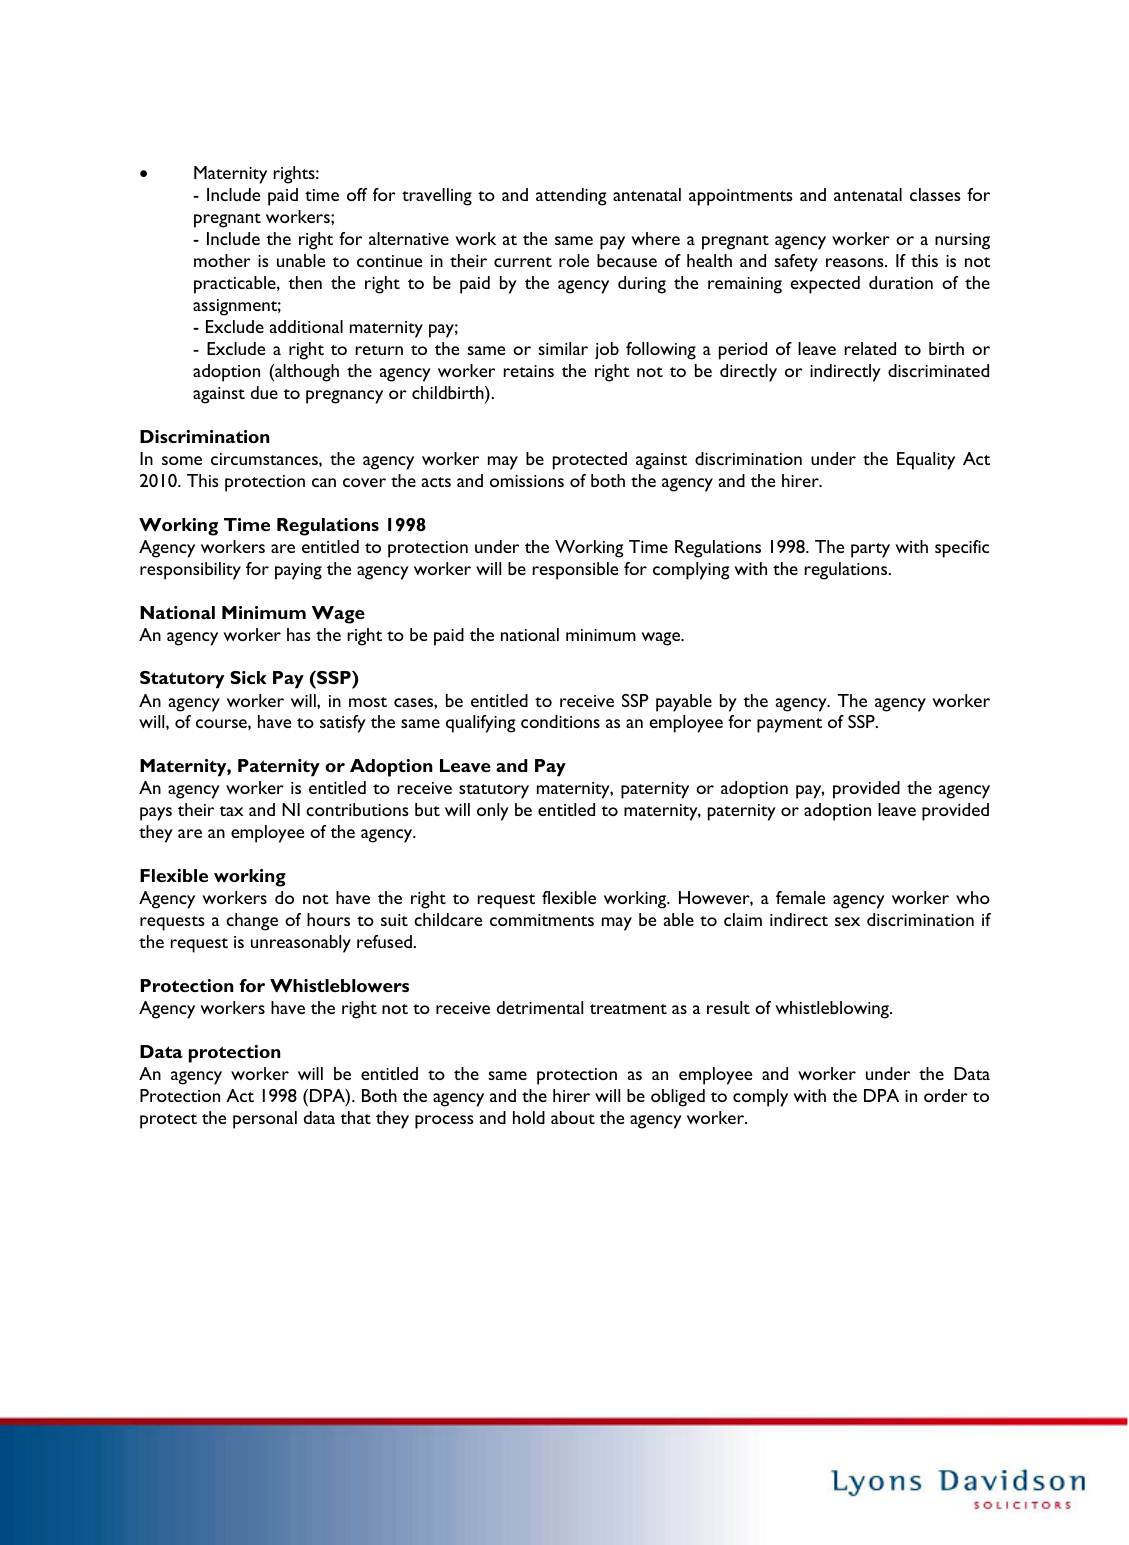  Describe the element at coordinates (856, 262) in the screenshot. I see `reasons` at that location.
